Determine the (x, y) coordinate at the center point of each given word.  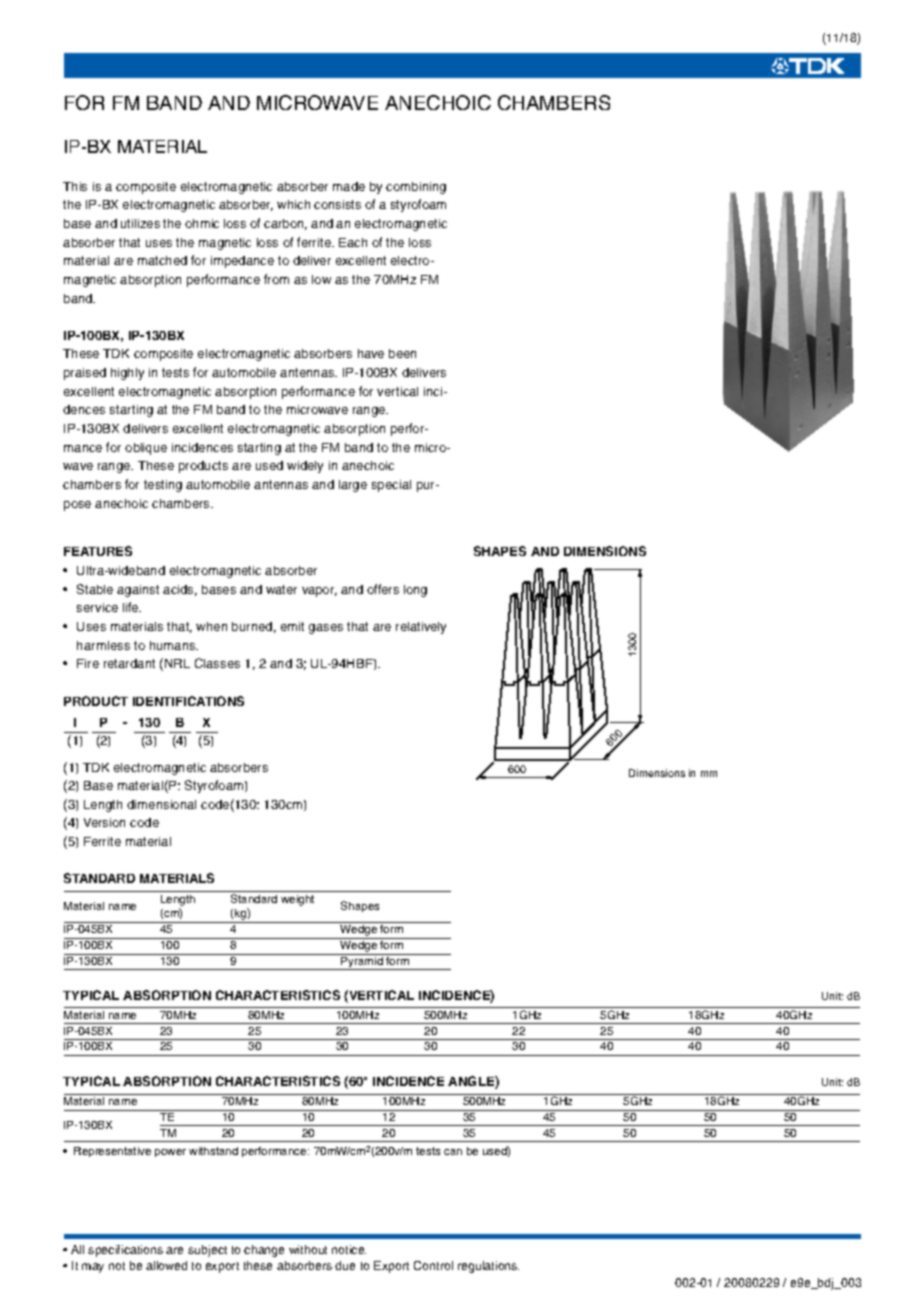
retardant (129, 663)
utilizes (140, 223)
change (264, 1251)
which (293, 204)
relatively (421, 628)
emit (292, 626)
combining (416, 188)
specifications (125, 1251)
